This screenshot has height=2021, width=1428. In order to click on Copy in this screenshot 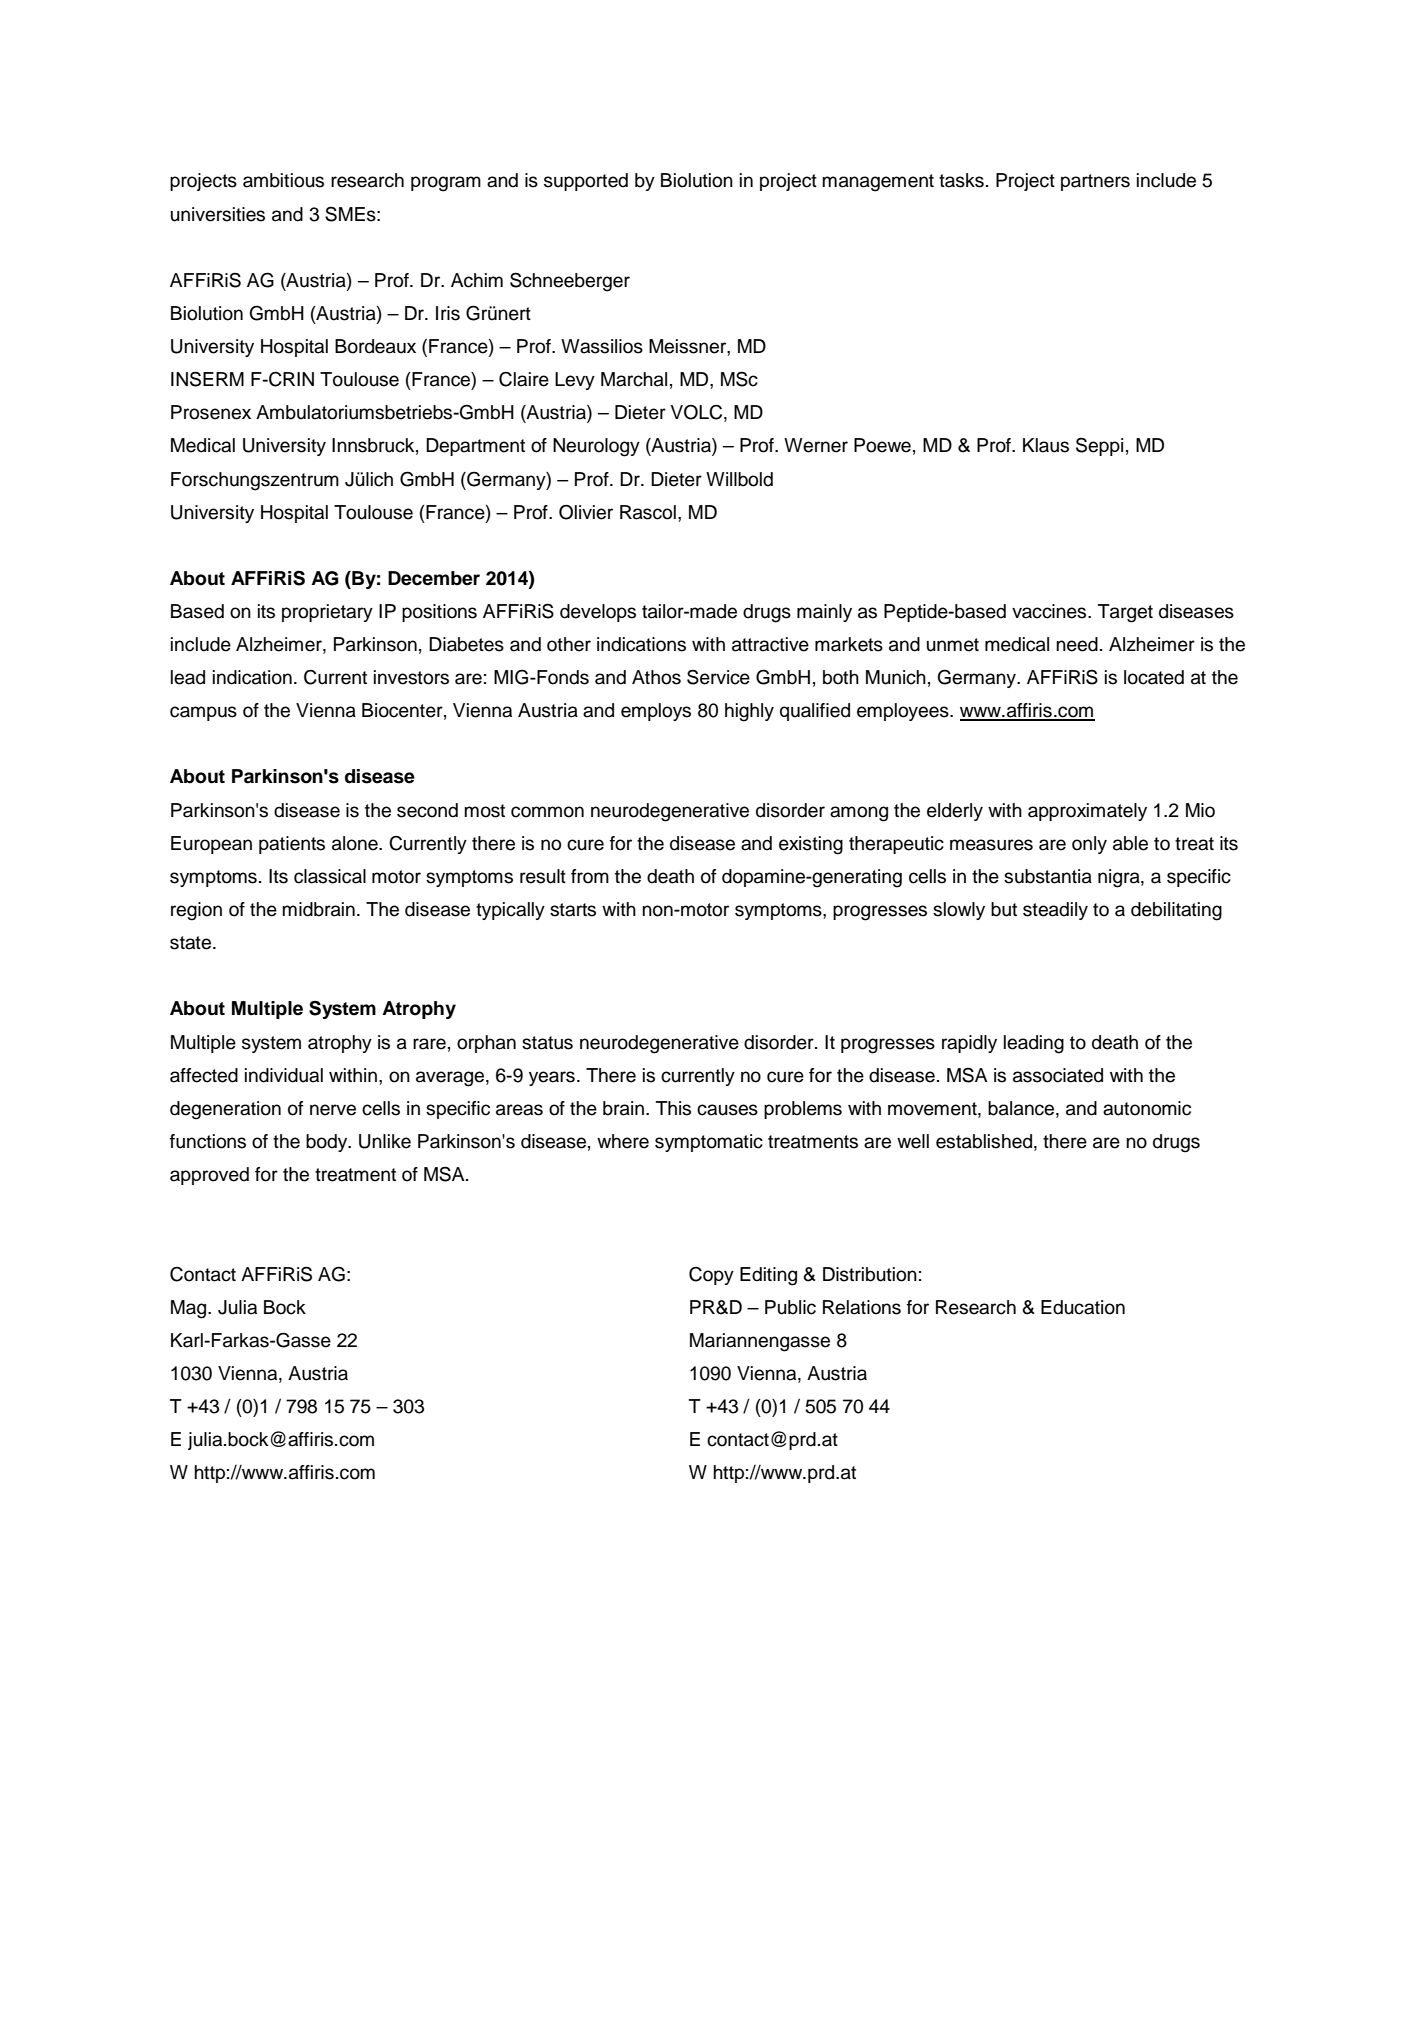, I will do `click(711, 1276)`.
